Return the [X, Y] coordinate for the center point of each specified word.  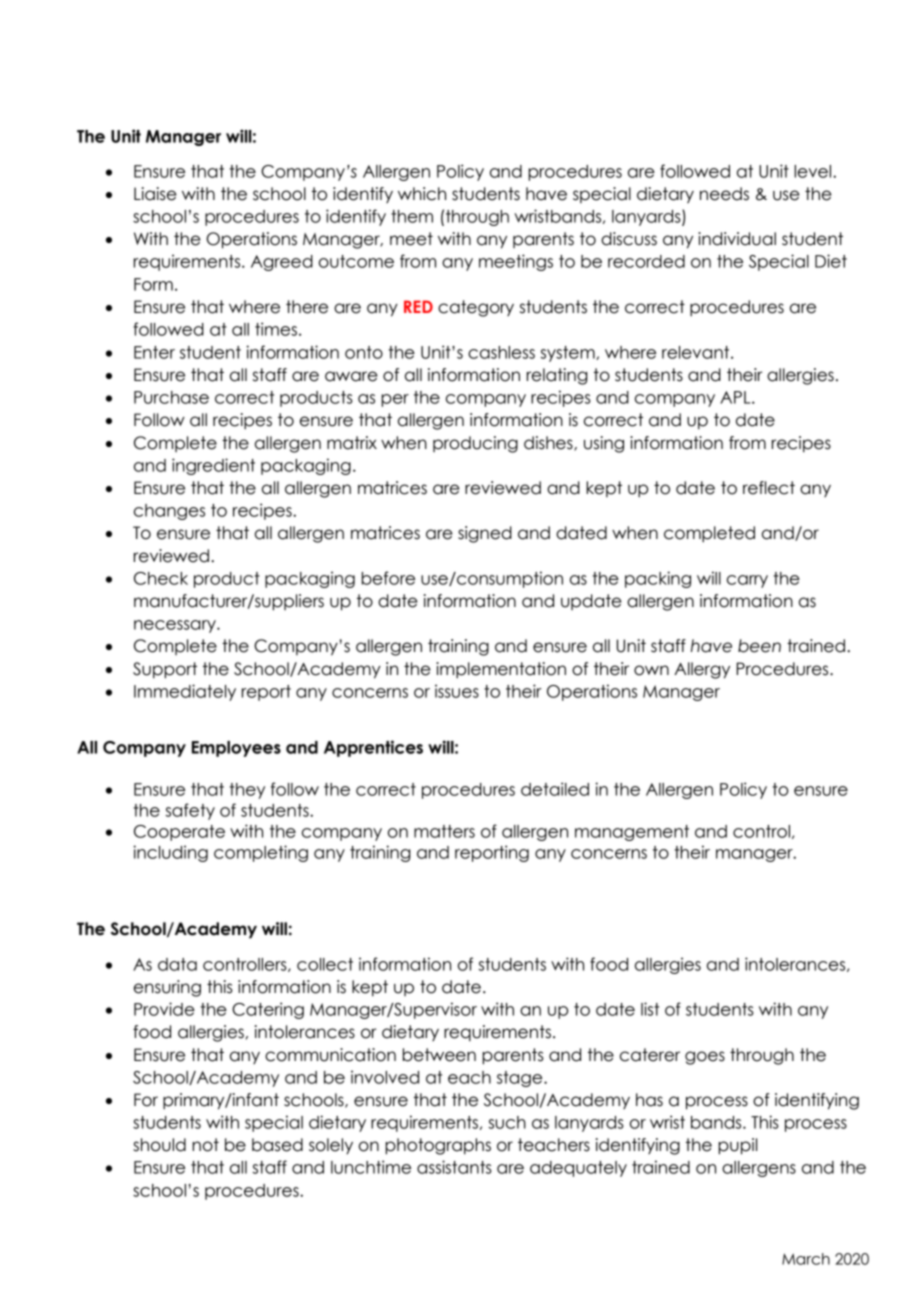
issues [457, 691]
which [422, 194]
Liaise [155, 194]
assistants [454, 1167]
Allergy [702, 670]
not [205, 1145]
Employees [236, 749]
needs [724, 194]
